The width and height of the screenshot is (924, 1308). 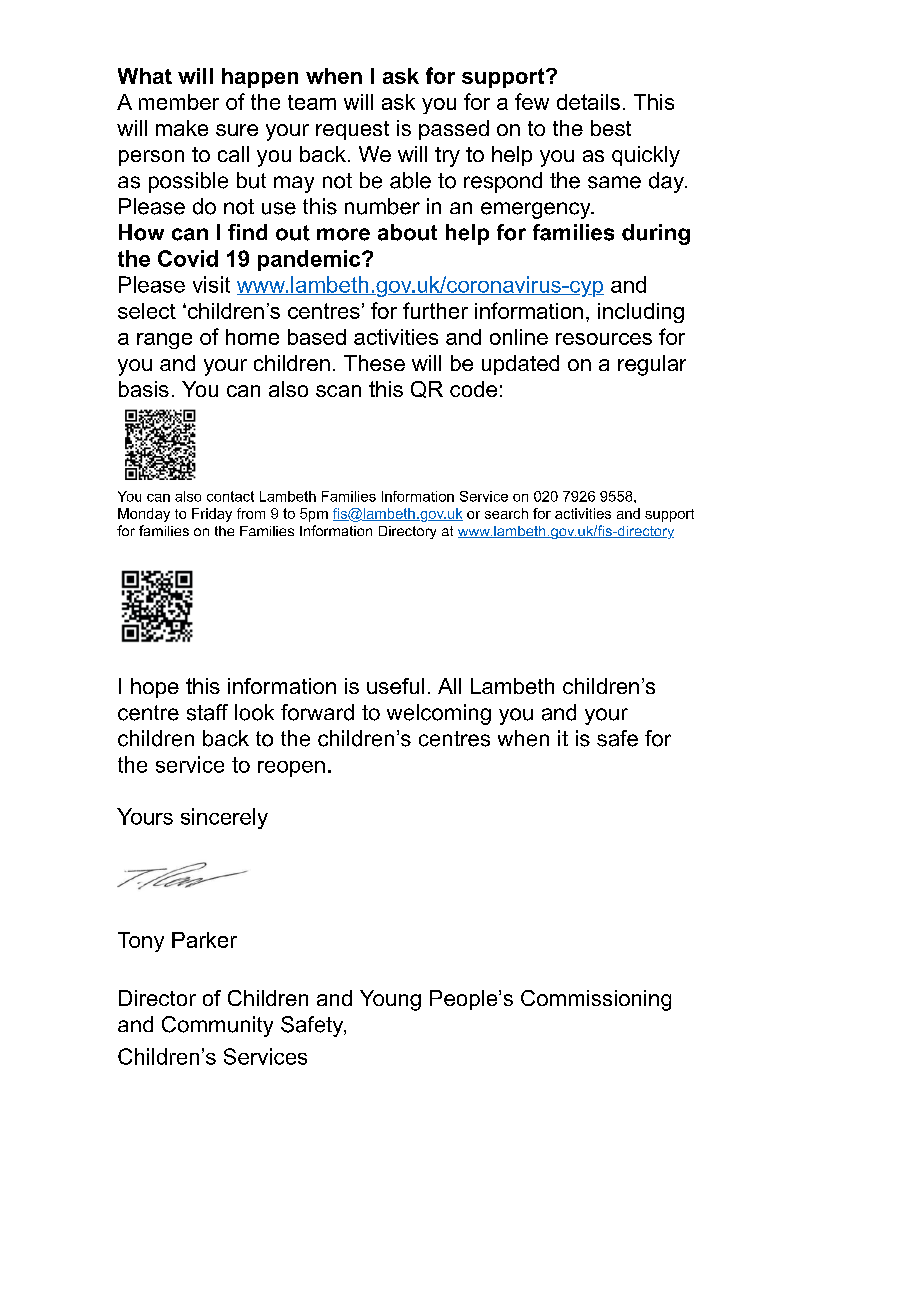 What do you see at coordinates (652, 365) in the screenshot?
I see `regular` at bounding box center [652, 365].
